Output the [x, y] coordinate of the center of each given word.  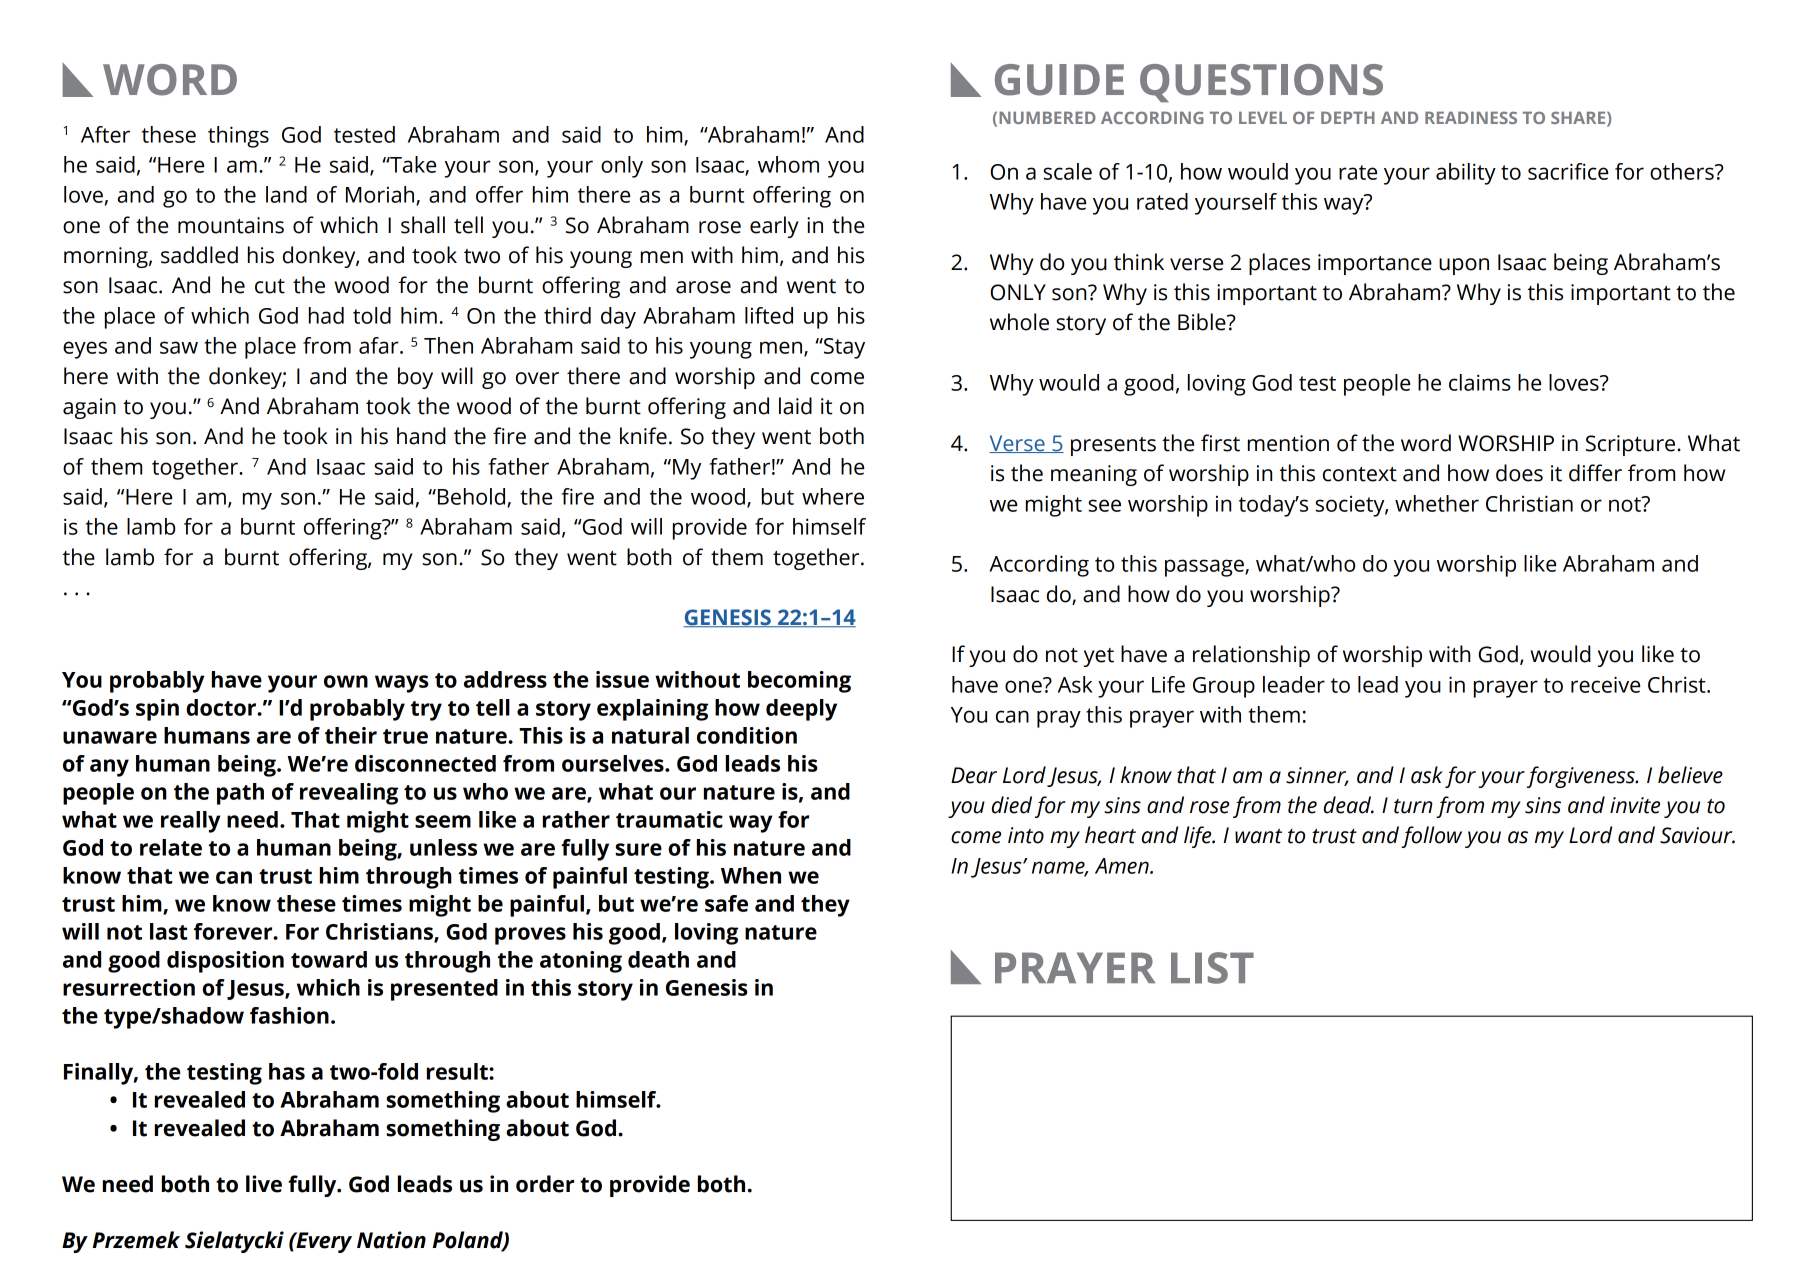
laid [795, 406]
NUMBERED [1047, 117]
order [545, 1184]
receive [1605, 684]
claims [1480, 382]
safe [726, 903]
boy [415, 378]
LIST [1212, 968]
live [264, 1184]
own [346, 681]
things [238, 137]
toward [329, 959]
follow [1431, 837]
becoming [799, 682]
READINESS [1471, 117]
